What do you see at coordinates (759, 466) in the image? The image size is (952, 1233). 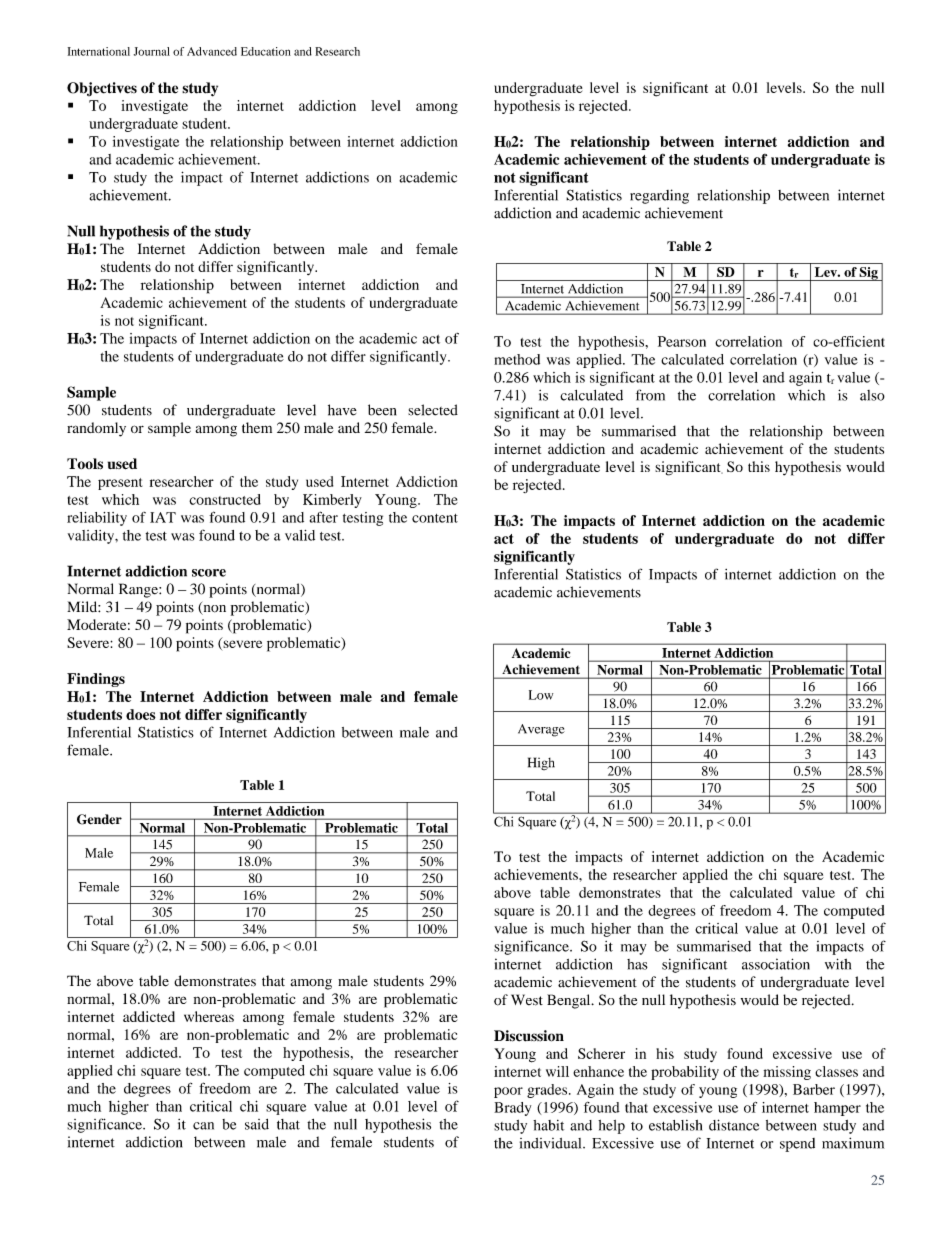 I see `this` at bounding box center [759, 466].
